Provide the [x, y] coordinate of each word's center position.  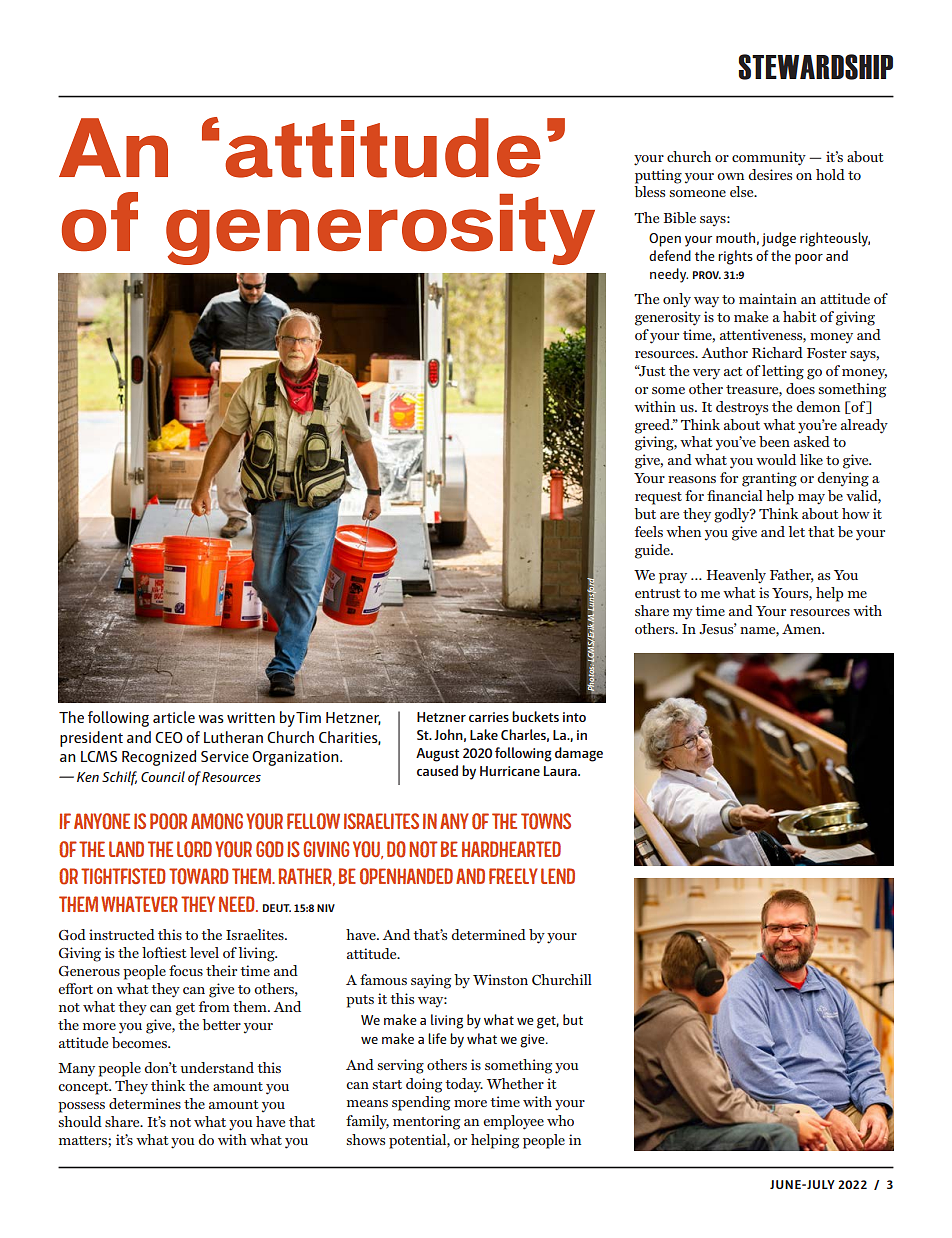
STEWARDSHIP [816, 67]
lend [558, 876]
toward [199, 876]
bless [649, 191]
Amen [803, 629]
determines [145, 1103]
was [211, 719]
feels [649, 531]
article [174, 717]
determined [488, 934]
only [677, 300]
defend [670, 255]
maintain [768, 298]
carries [489, 717]
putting [658, 176]
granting [769, 479]
